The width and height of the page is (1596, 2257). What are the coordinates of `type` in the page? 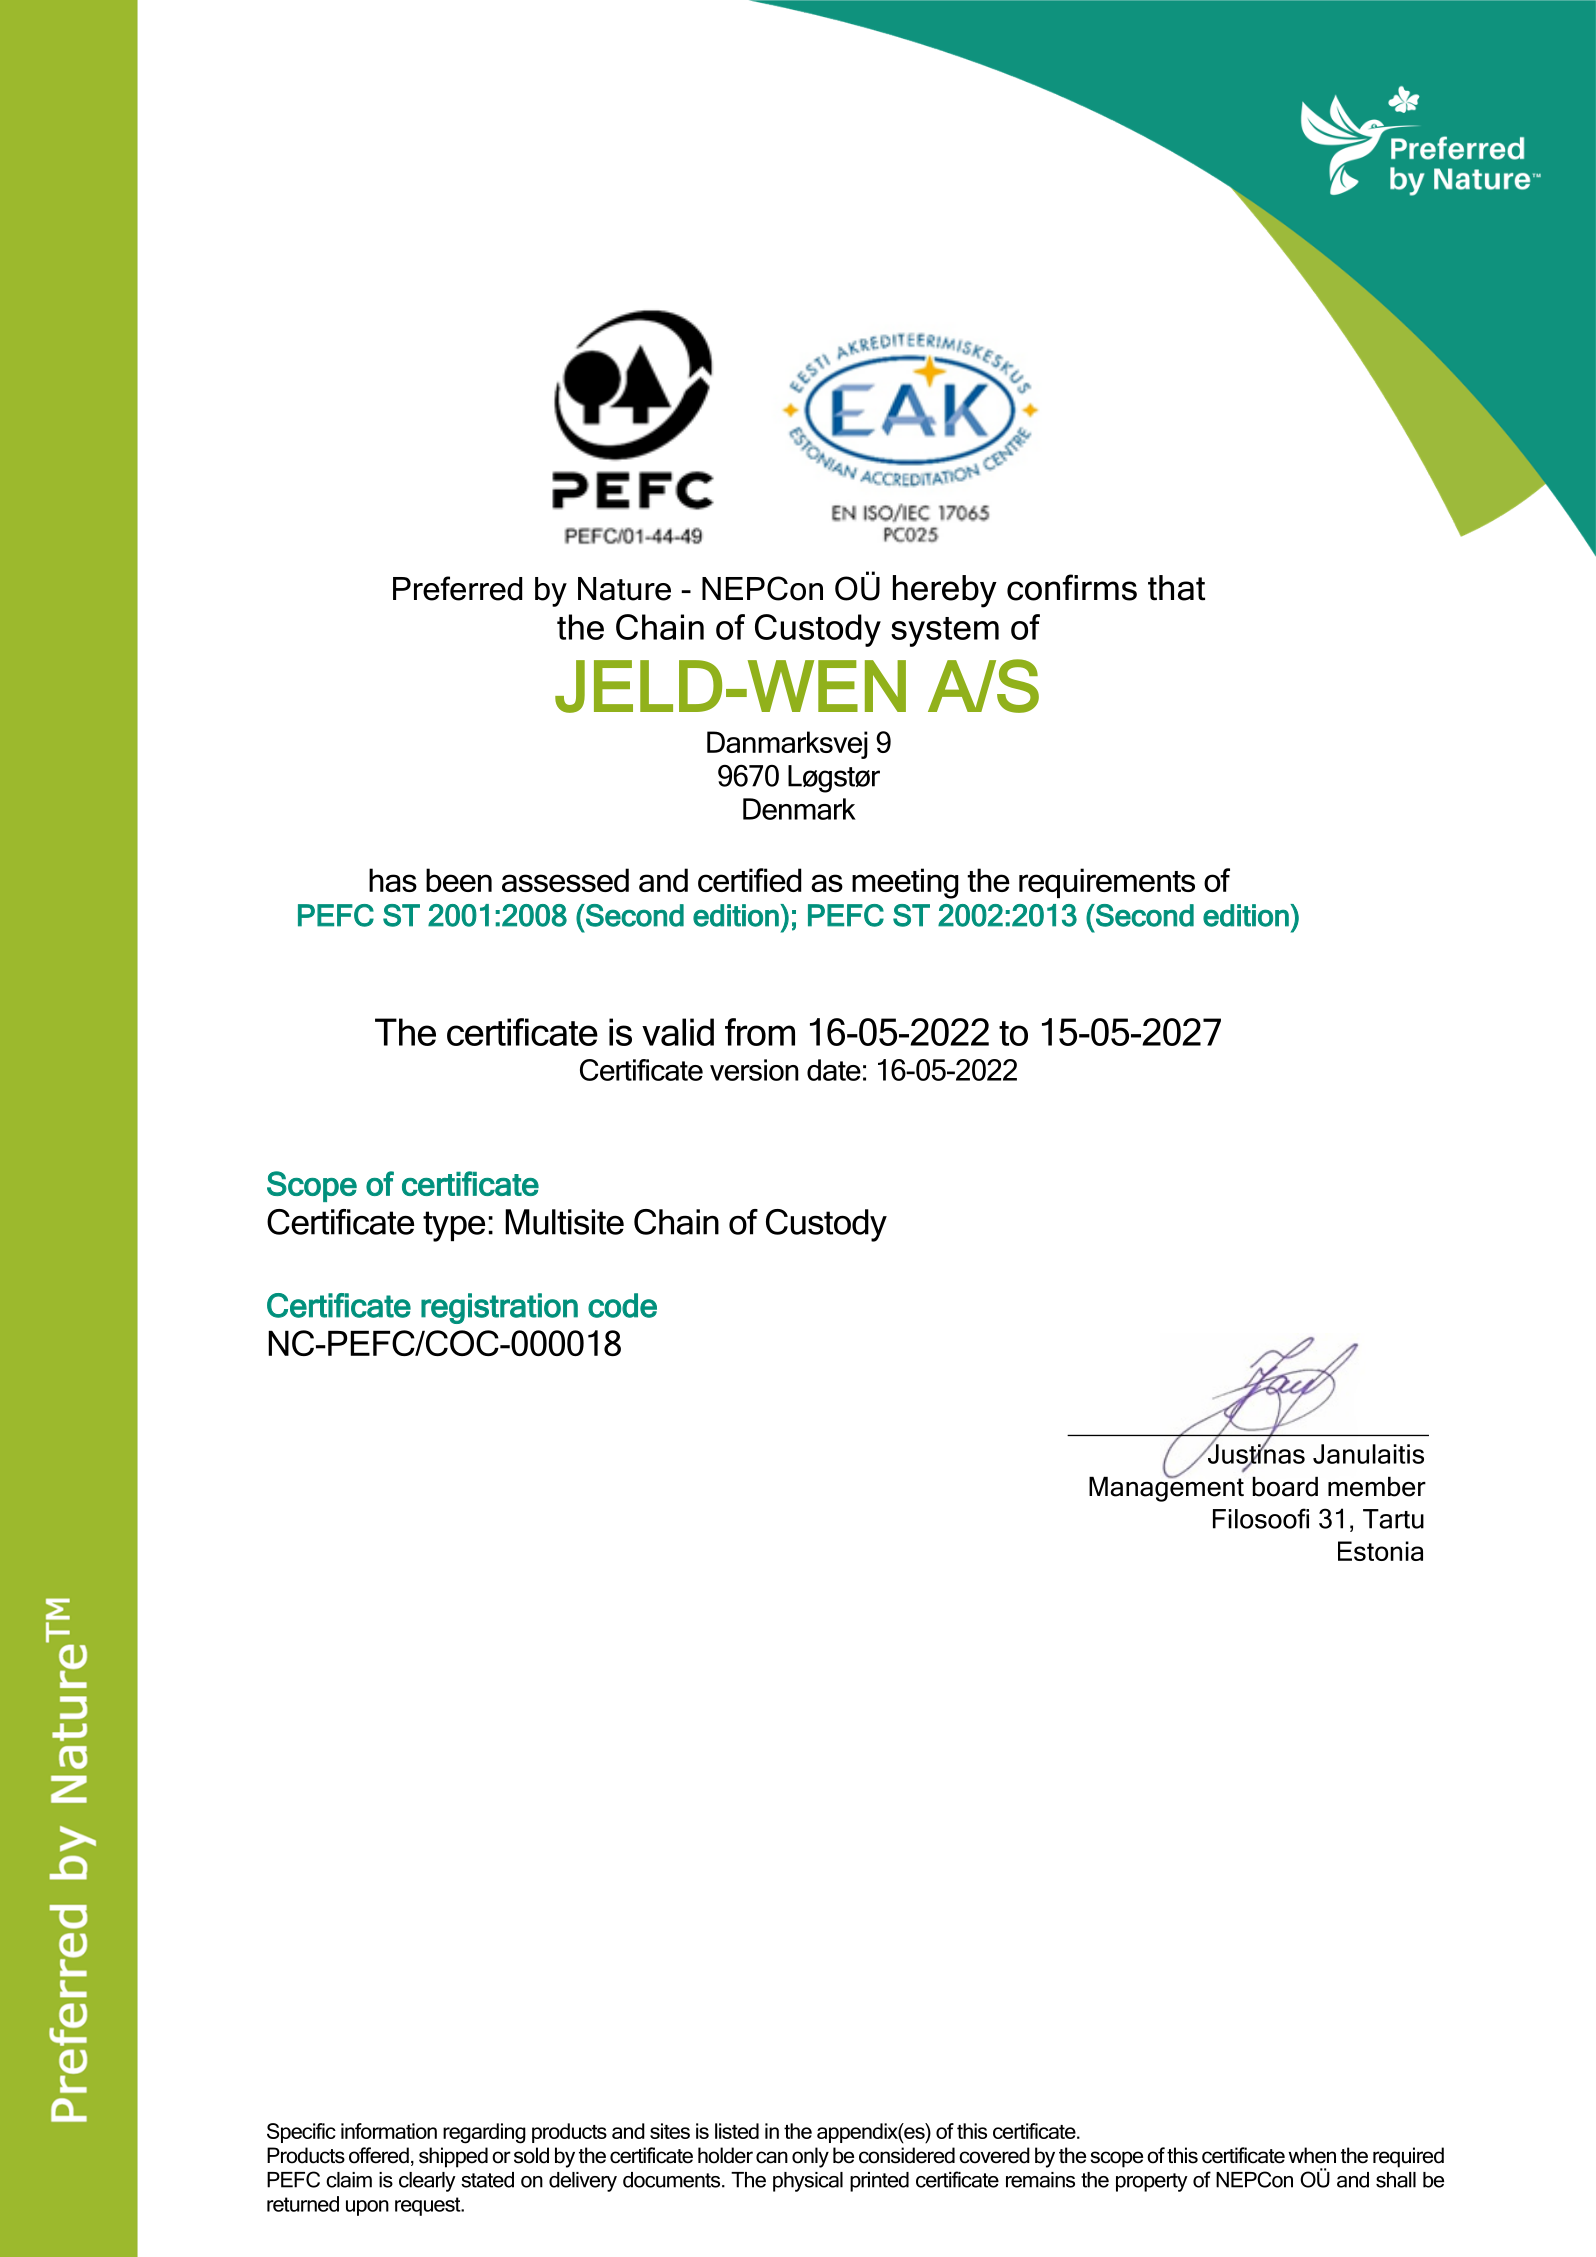 It's located at (454, 1226).
